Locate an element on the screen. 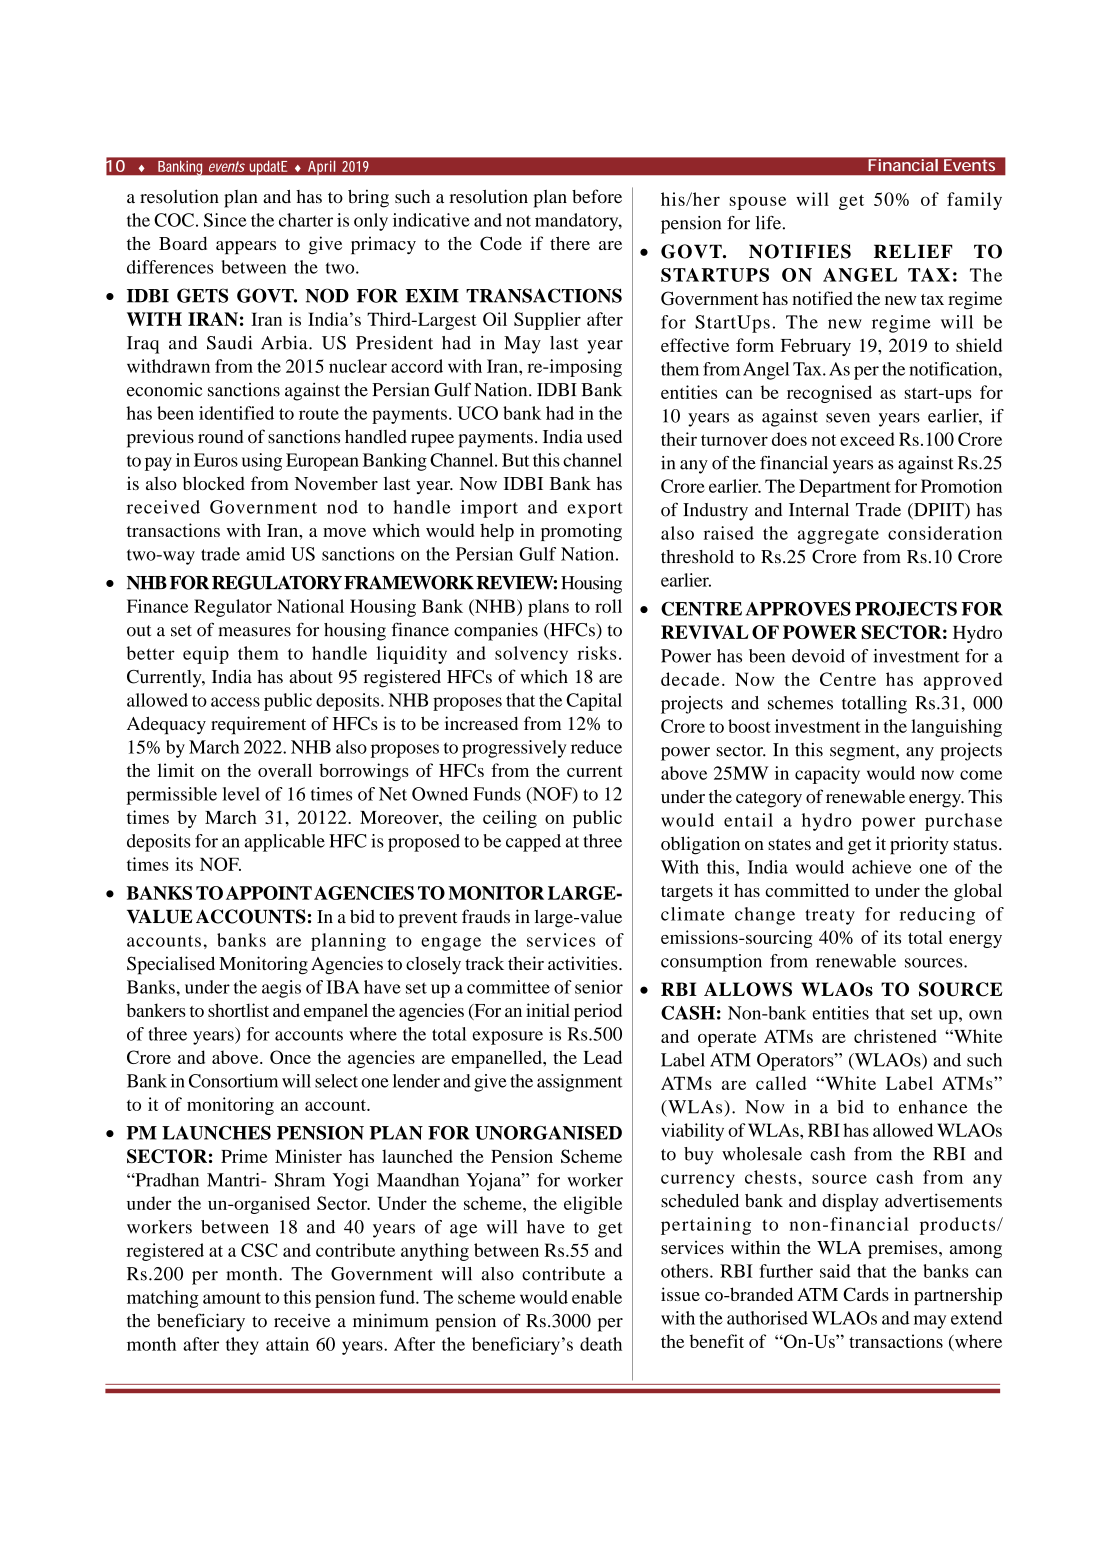 This screenshot has height=1568, width=1108. amount is located at coordinates (232, 1298).
